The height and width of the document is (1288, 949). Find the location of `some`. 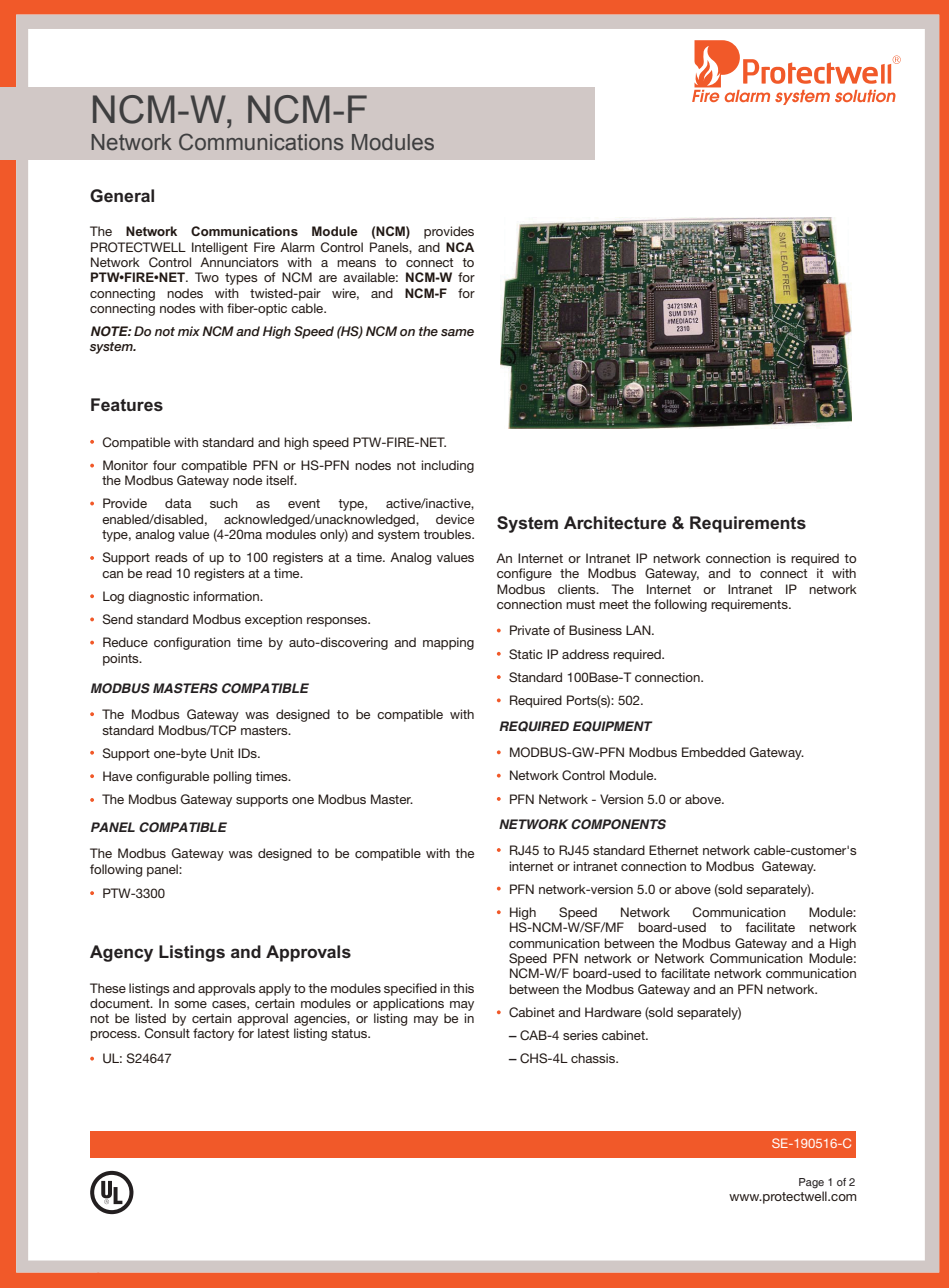

some is located at coordinates (190, 1004).
